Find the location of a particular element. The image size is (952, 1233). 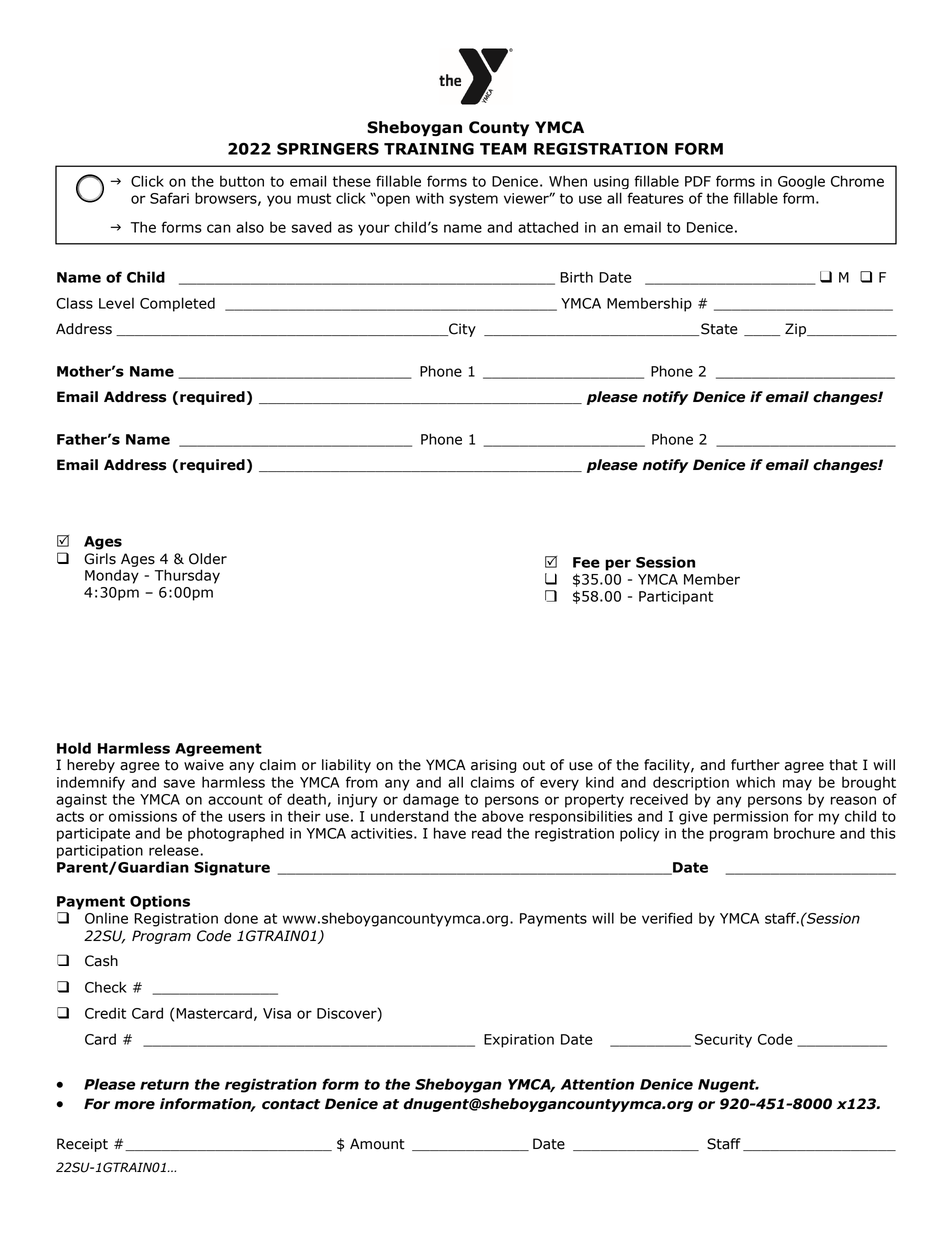

State is located at coordinates (719, 329).
